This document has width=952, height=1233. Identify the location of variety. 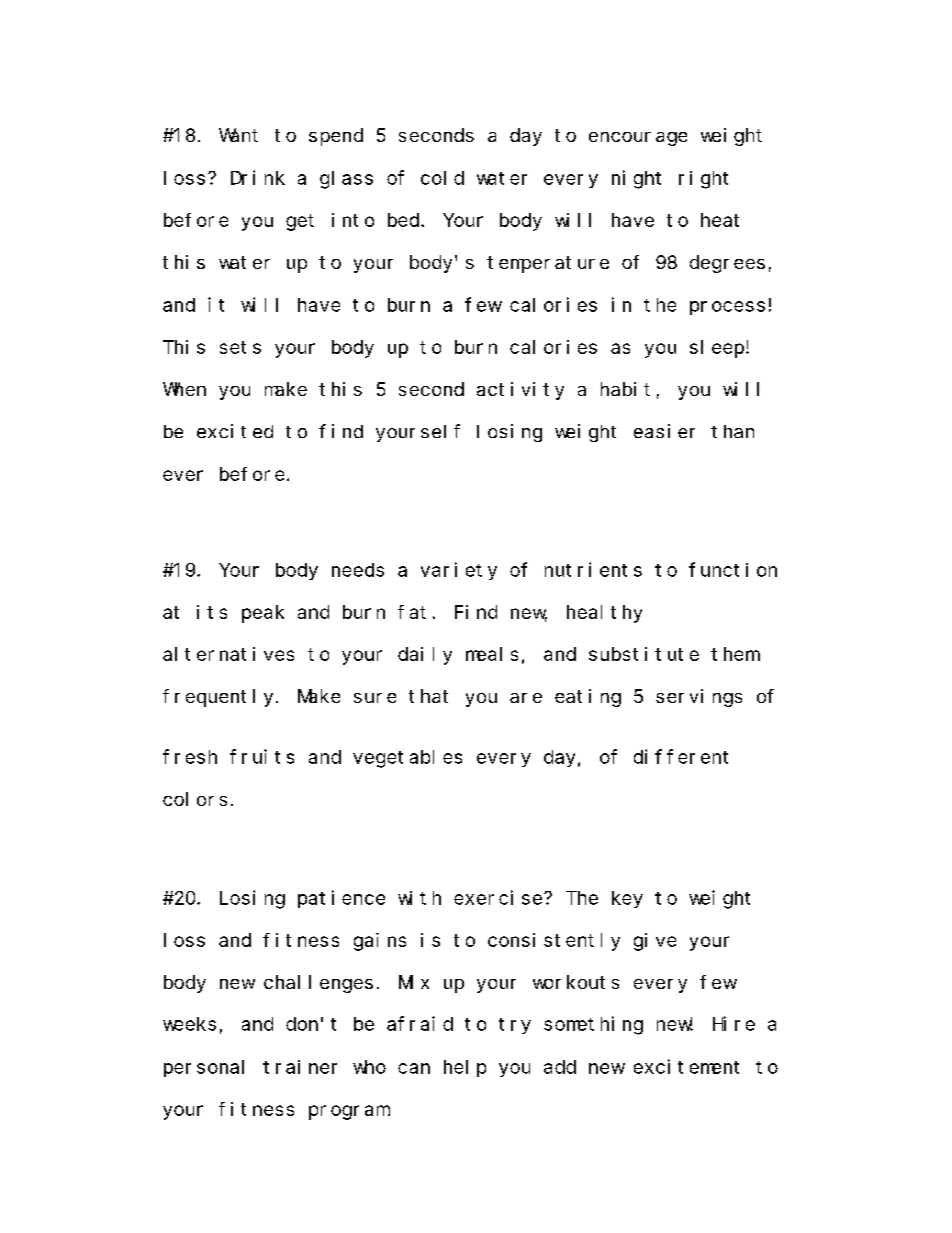
(459, 571).
